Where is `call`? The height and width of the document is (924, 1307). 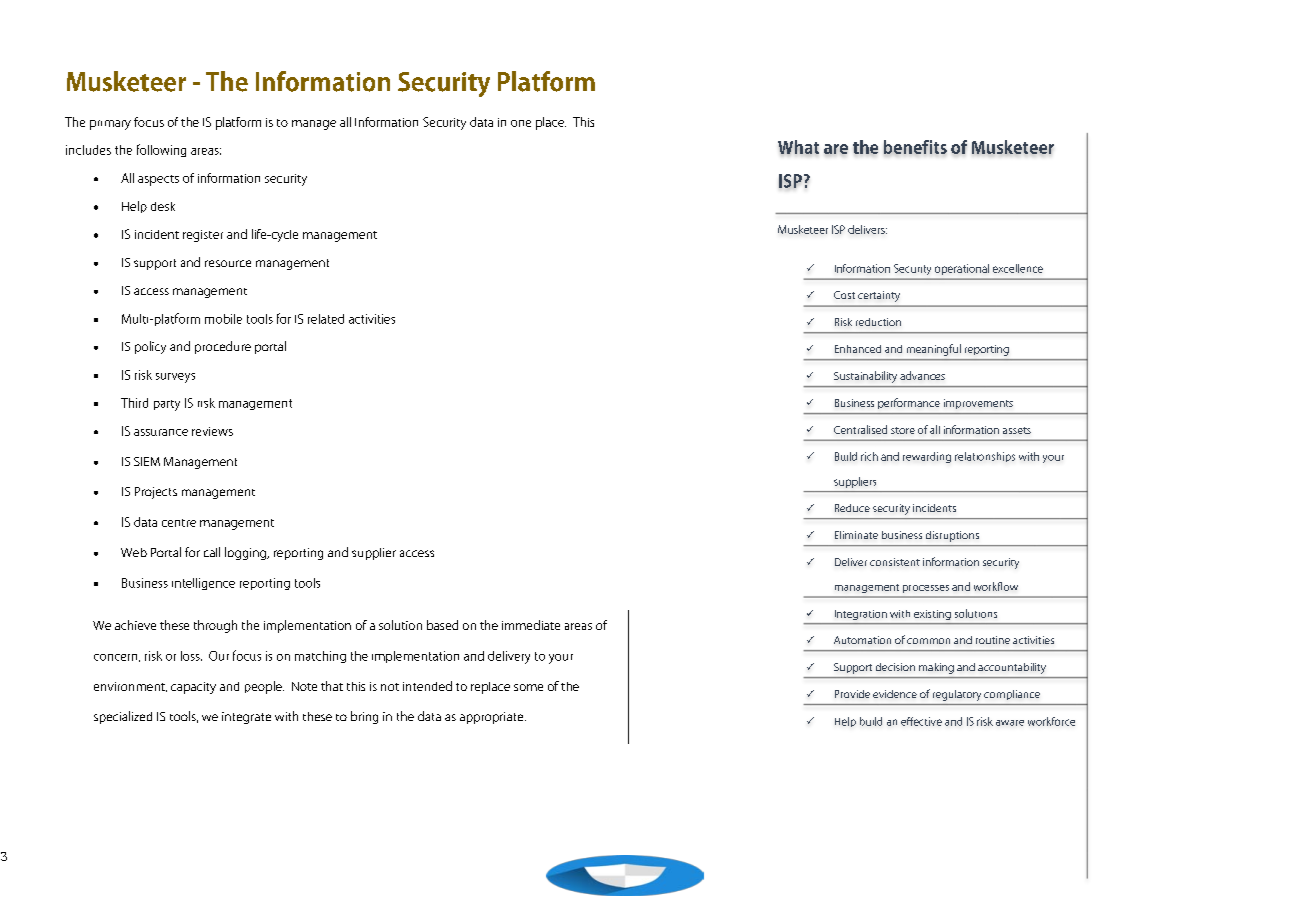
call is located at coordinates (212, 552).
